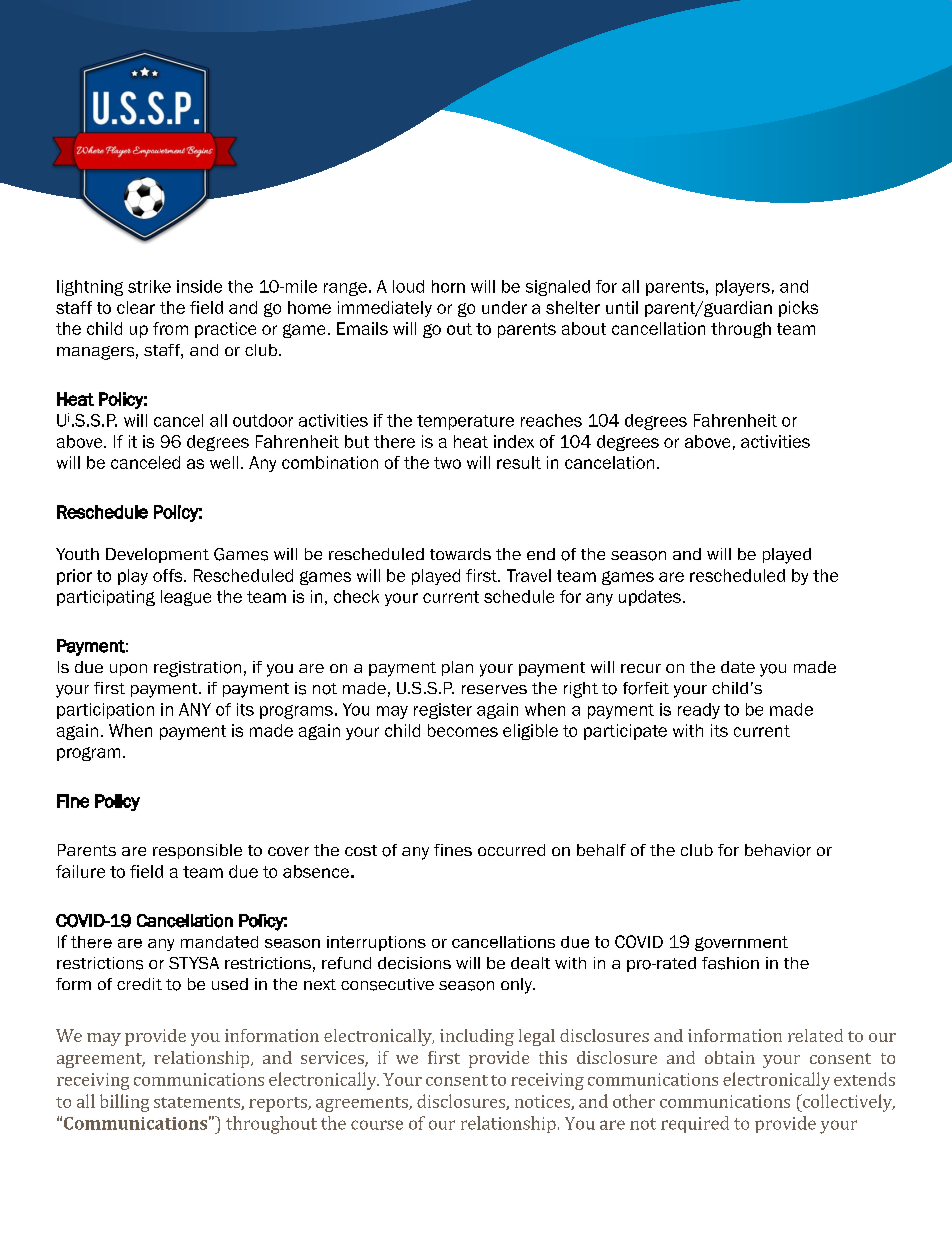 The width and height of the page is (952, 1233). What do you see at coordinates (197, 851) in the page?
I see `responsible` at bounding box center [197, 851].
